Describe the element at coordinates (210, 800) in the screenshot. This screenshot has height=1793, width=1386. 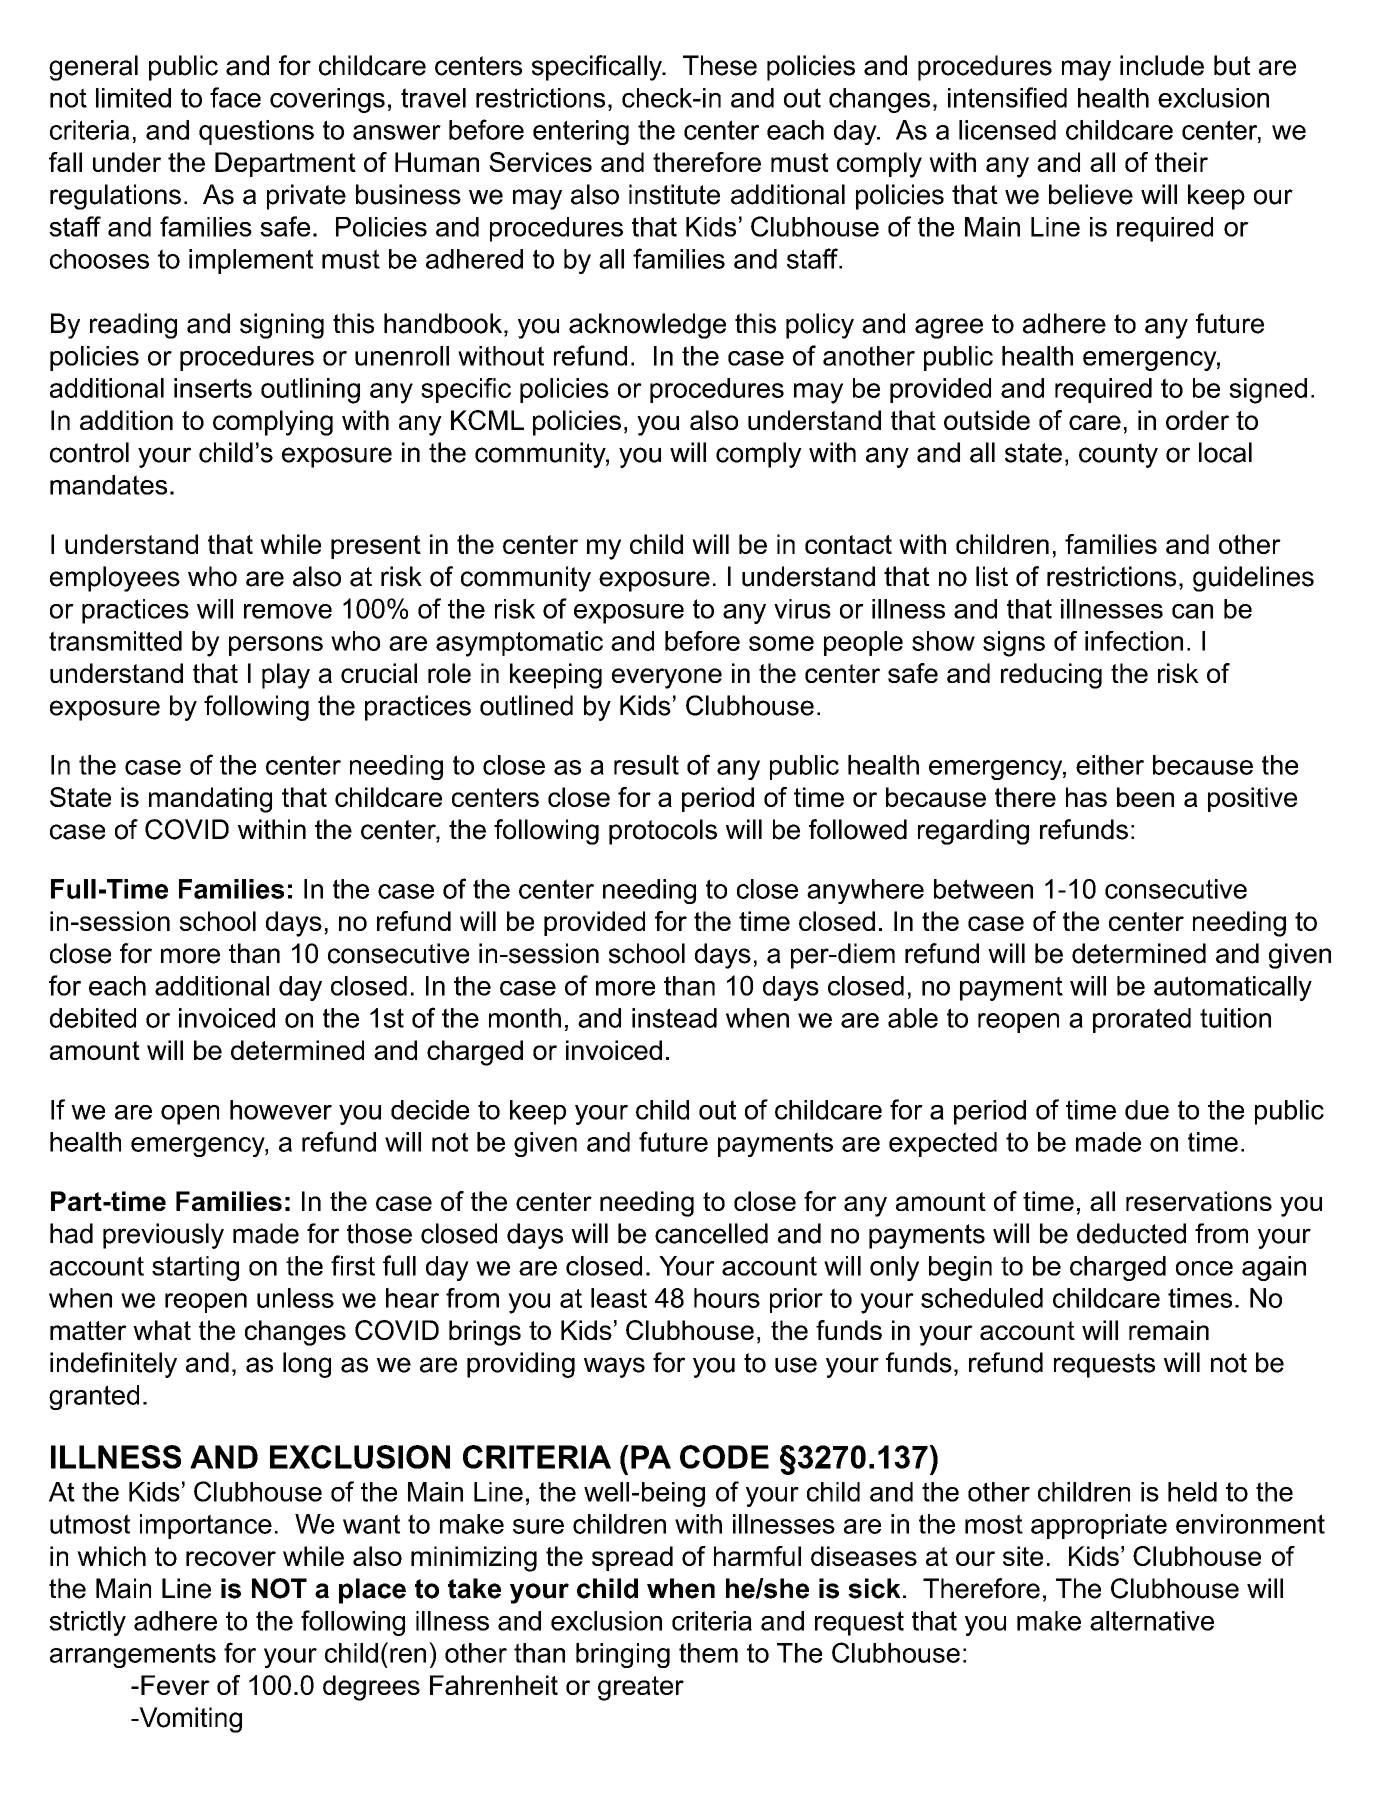
I see `mandating` at that location.
